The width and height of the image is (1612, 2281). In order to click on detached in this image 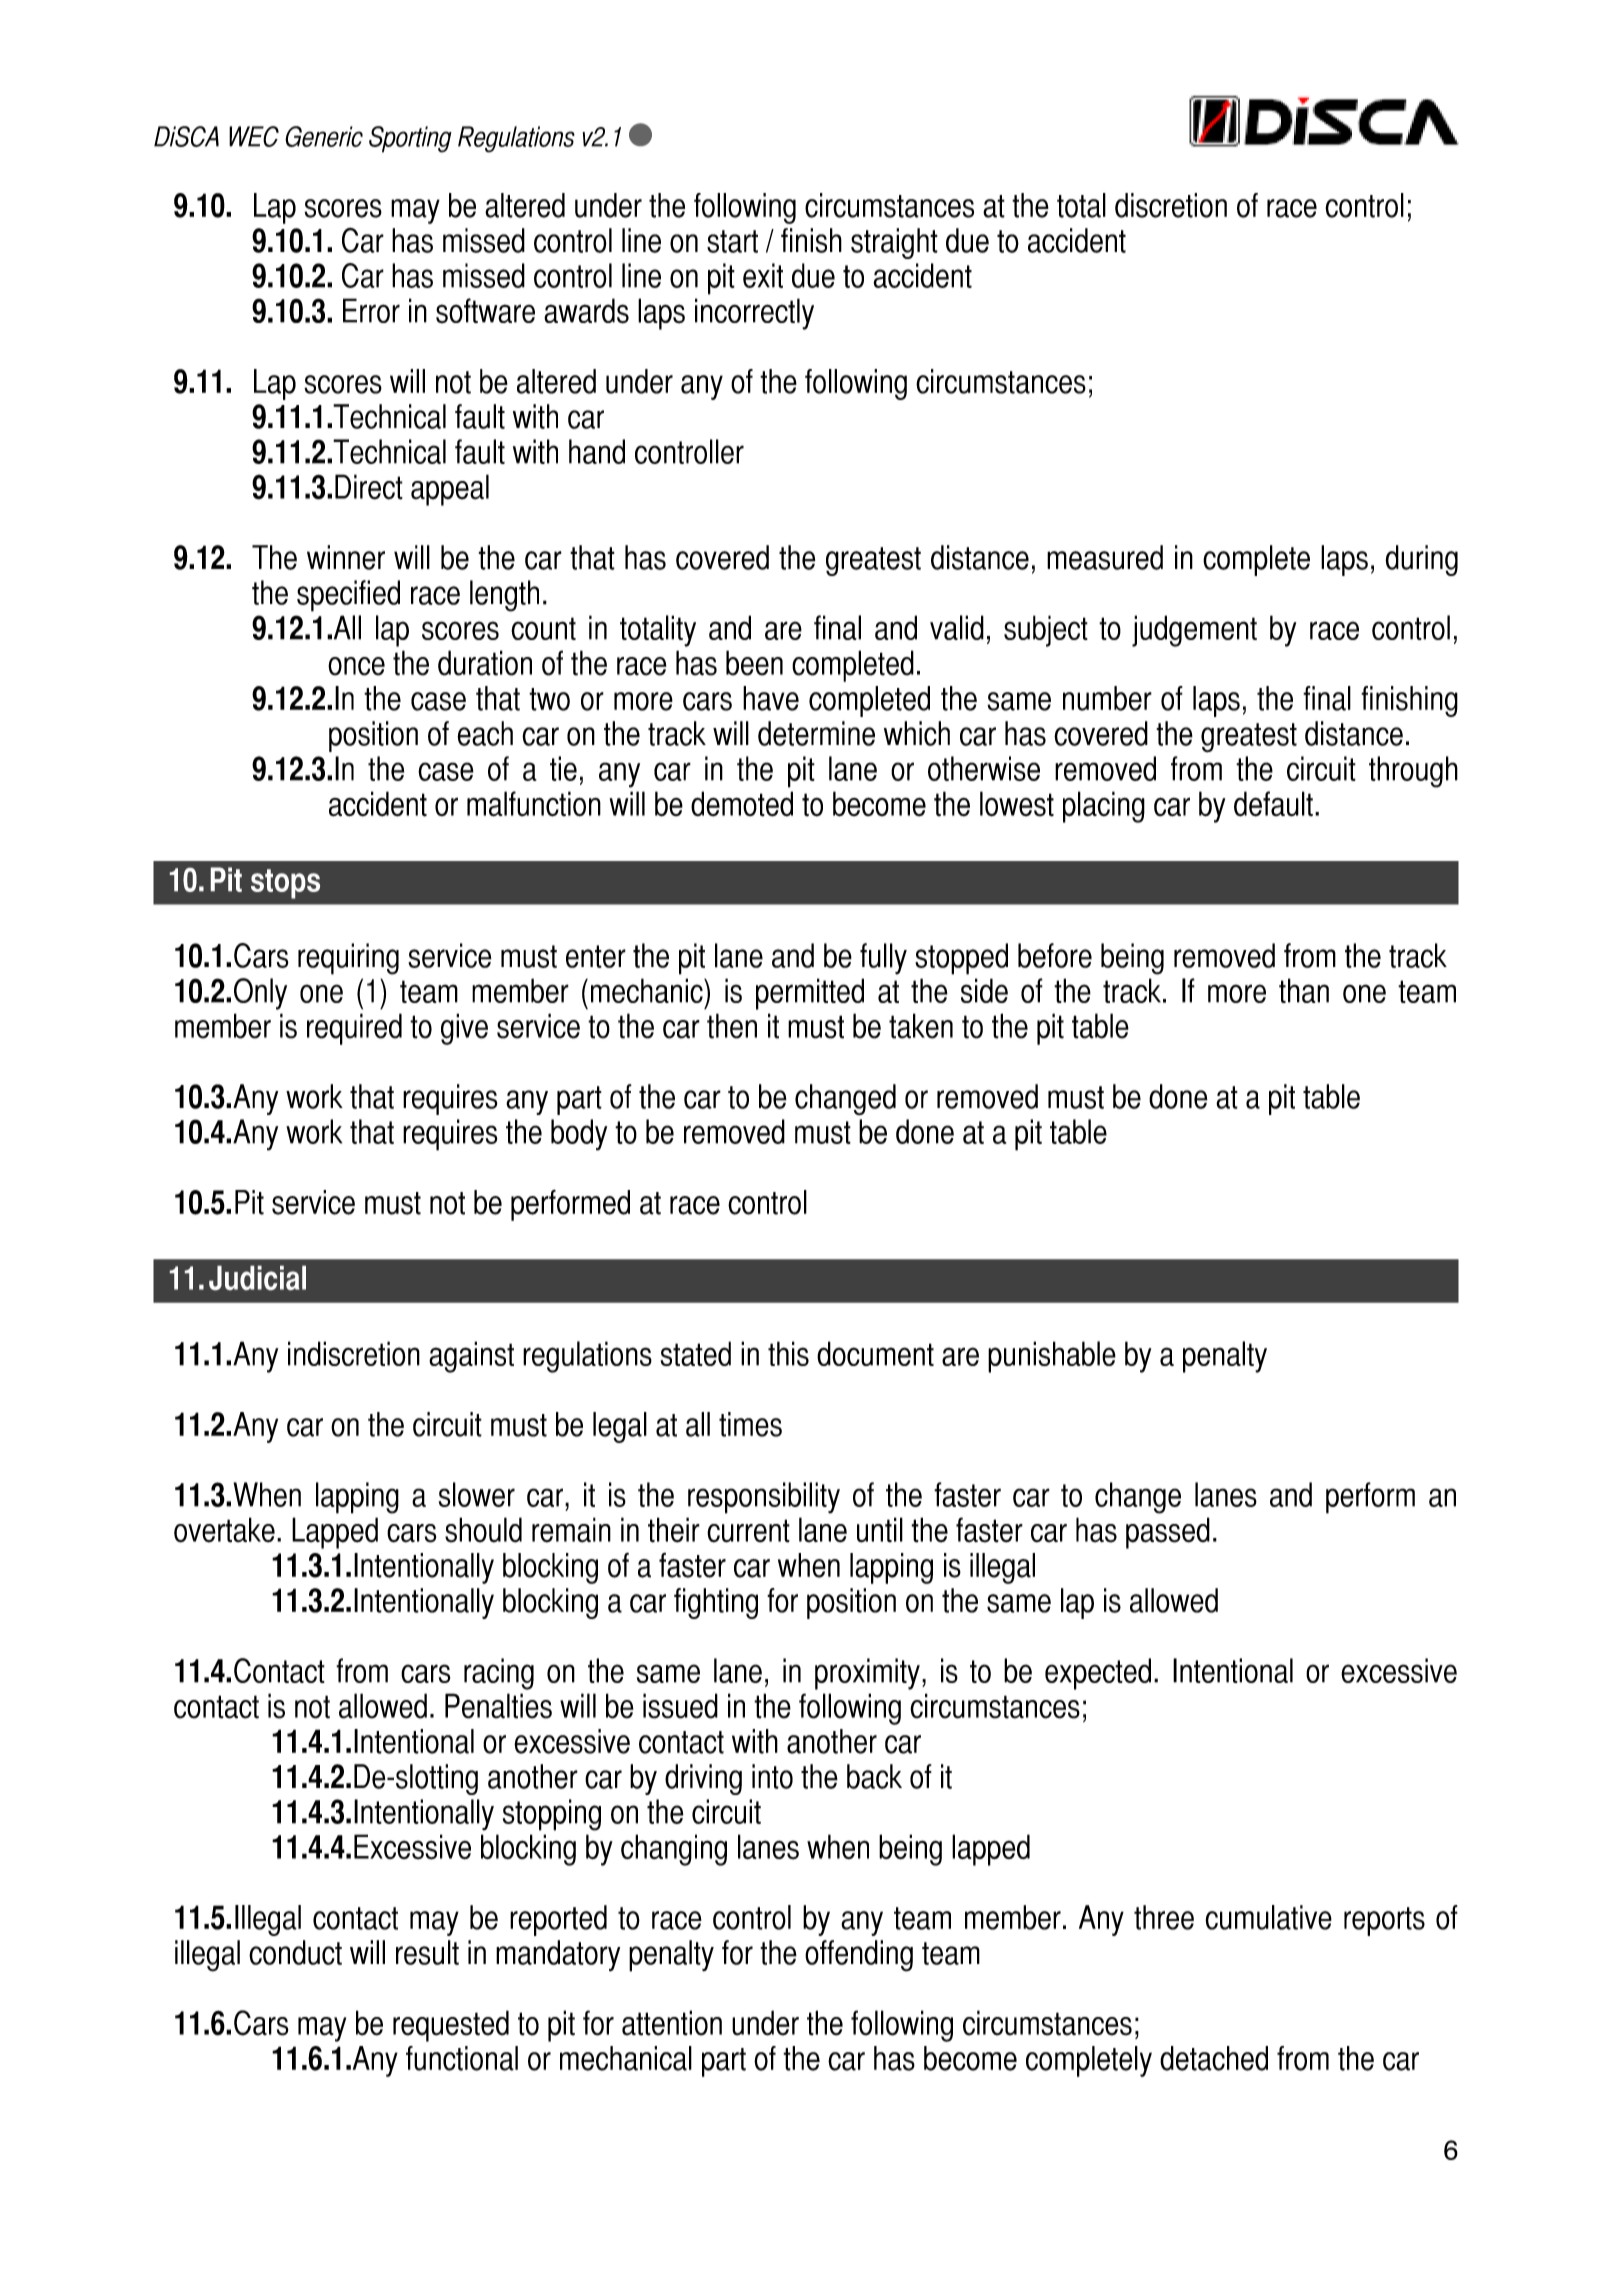, I will do `click(1214, 2058)`.
